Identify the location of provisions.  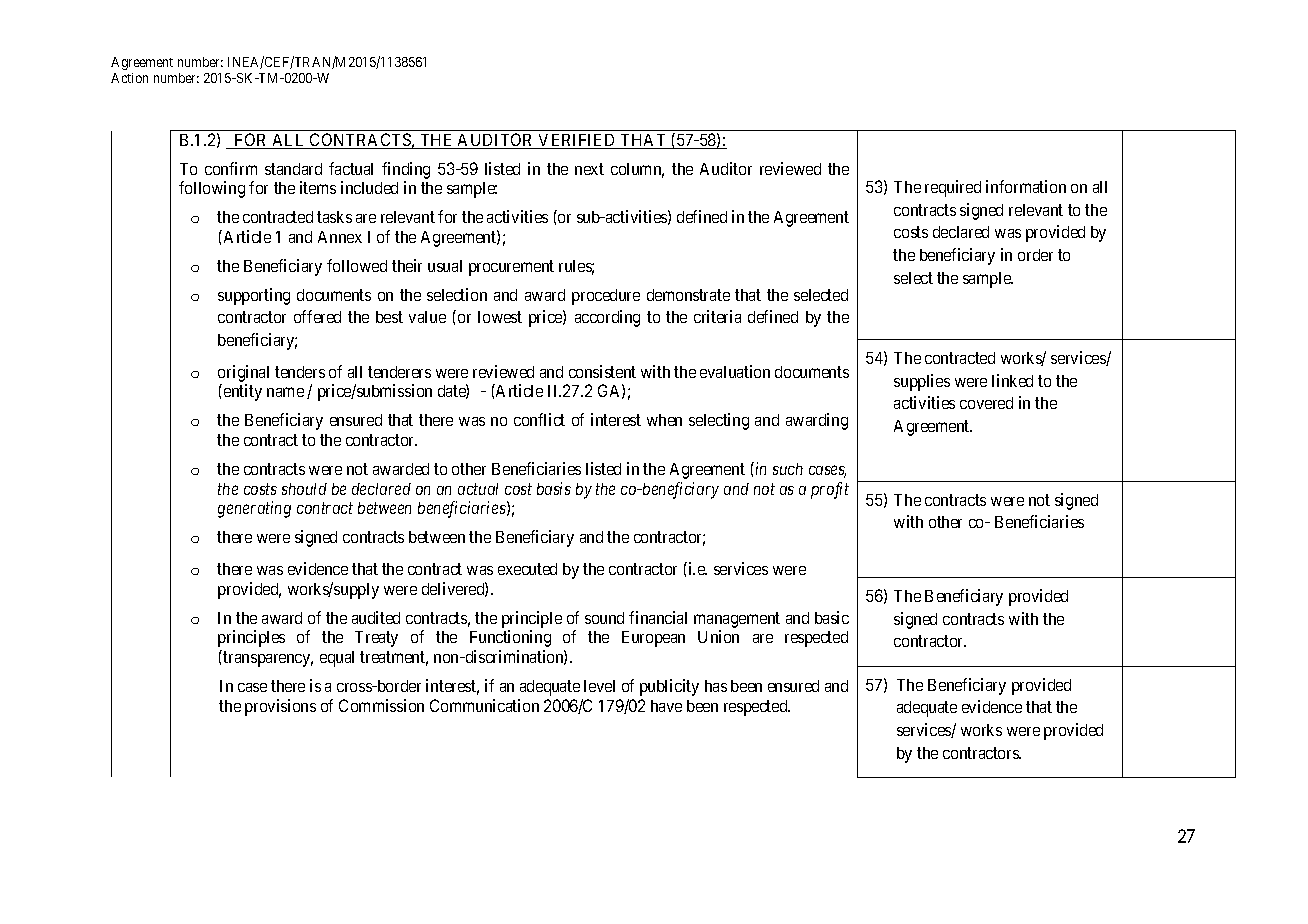
(280, 707).
